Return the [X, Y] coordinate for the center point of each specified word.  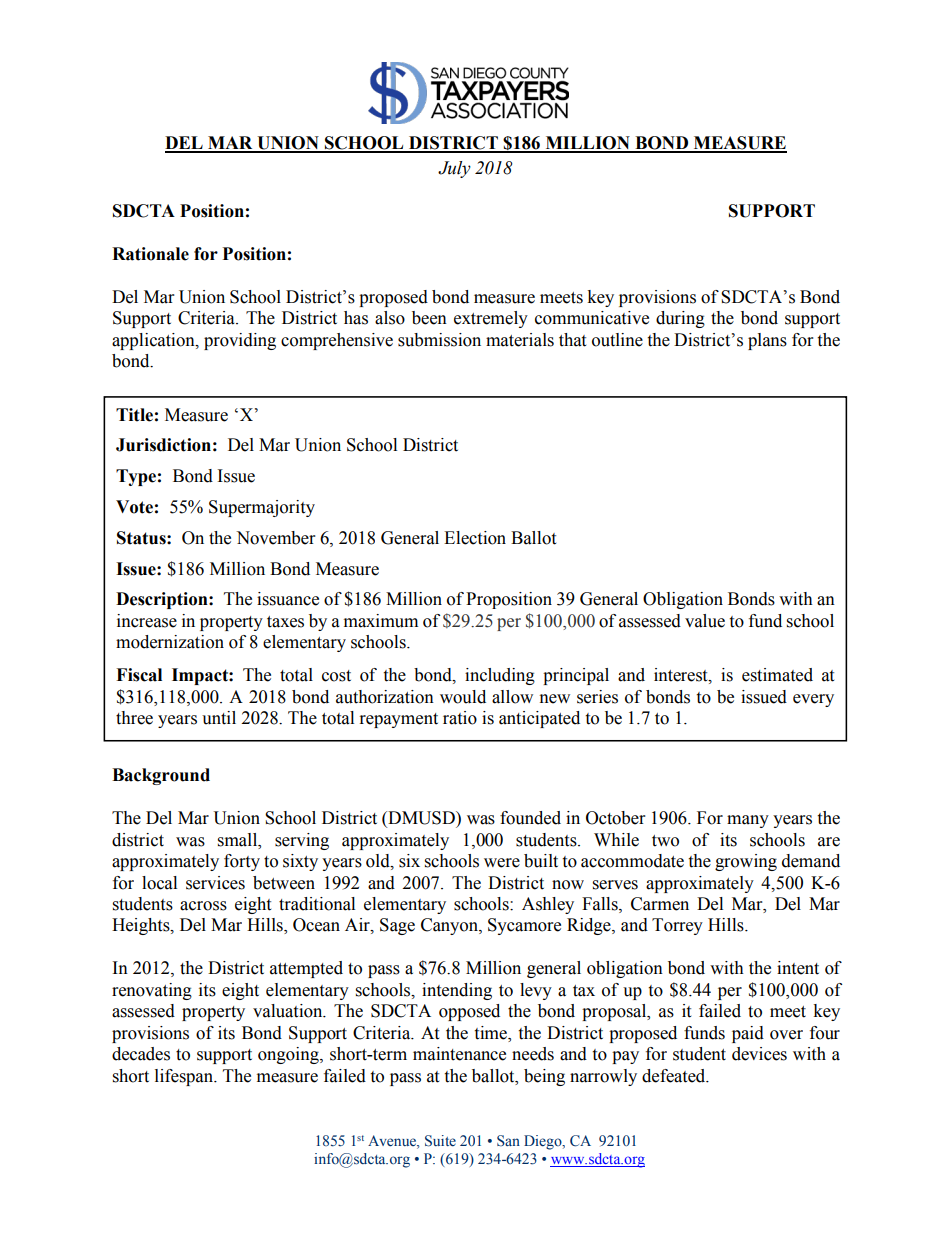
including [500, 676]
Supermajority [262, 508]
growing [746, 862]
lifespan [185, 1077]
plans [767, 341]
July [454, 169]
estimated [777, 675]
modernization [170, 642]
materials [520, 340]
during [680, 319]
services [215, 883]
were [502, 863]
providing [240, 341]
